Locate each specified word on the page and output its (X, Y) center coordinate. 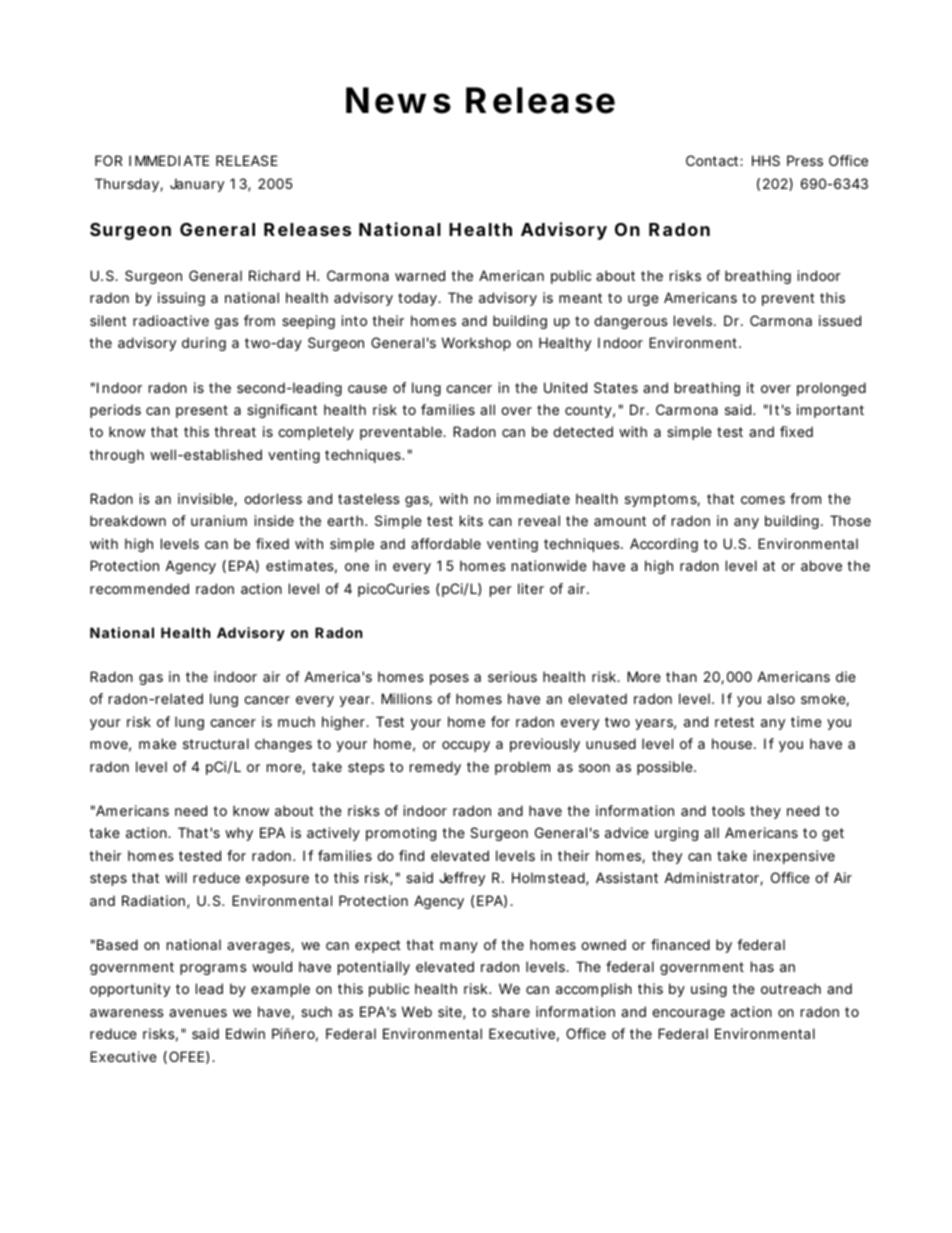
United (565, 387)
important (830, 411)
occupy (466, 746)
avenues (198, 1013)
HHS (766, 160)
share (511, 1011)
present (202, 411)
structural (216, 743)
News (398, 100)
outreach (791, 988)
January (197, 185)
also (781, 698)
